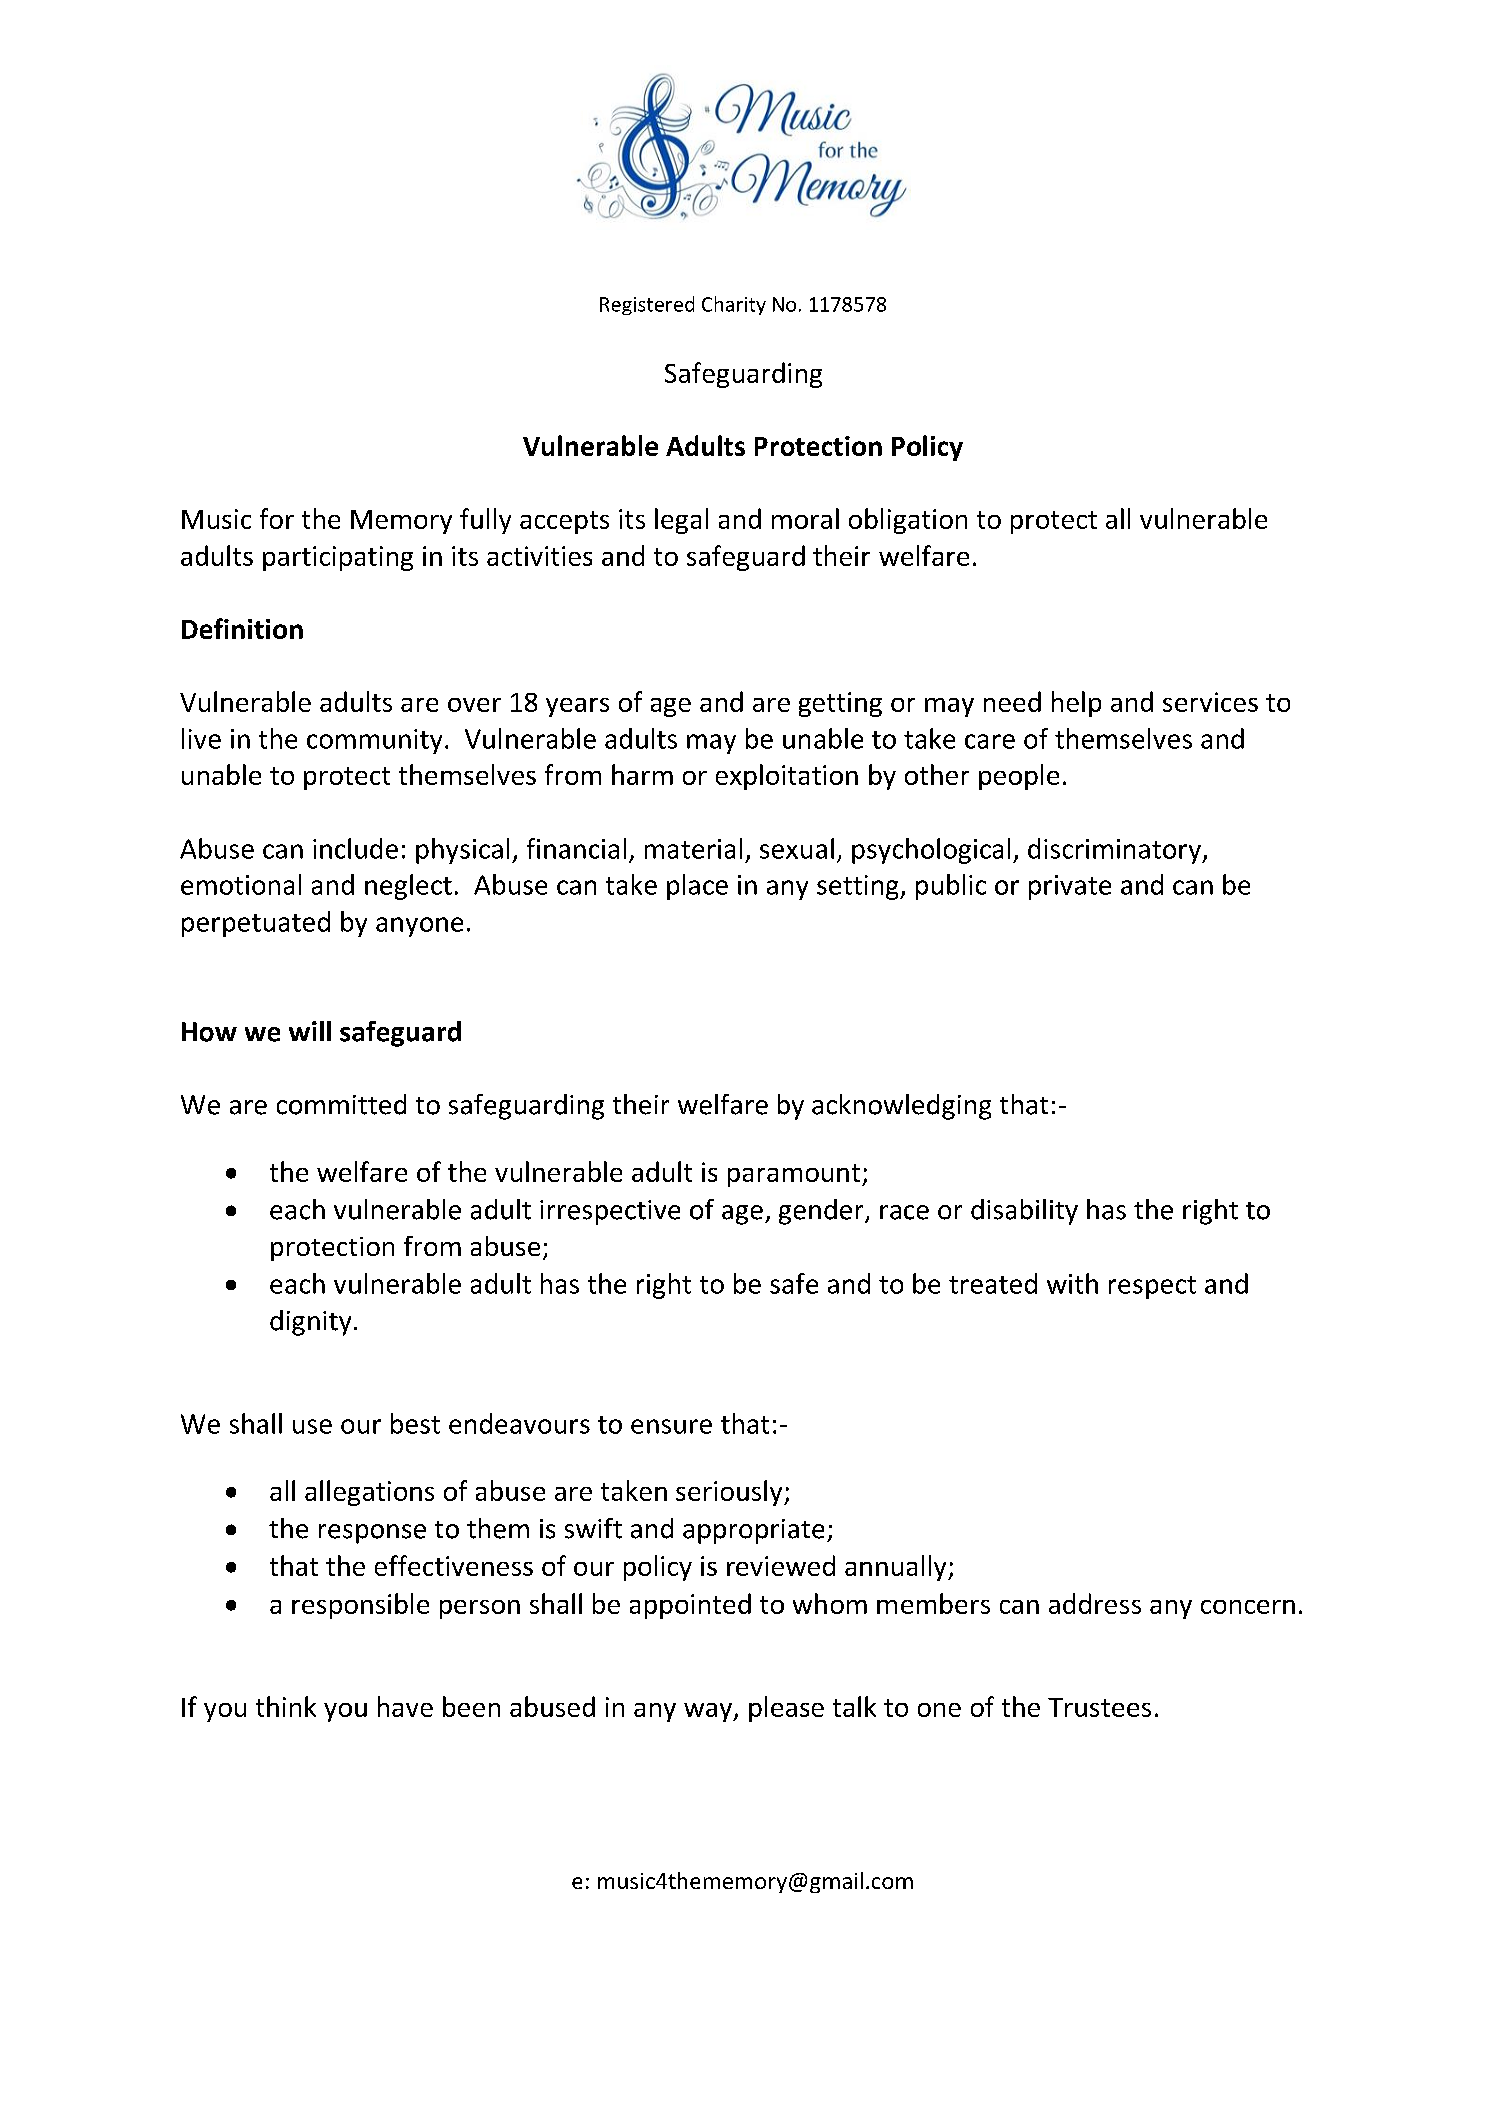 The image size is (1486, 2102). I want to click on think, so click(286, 1706).
